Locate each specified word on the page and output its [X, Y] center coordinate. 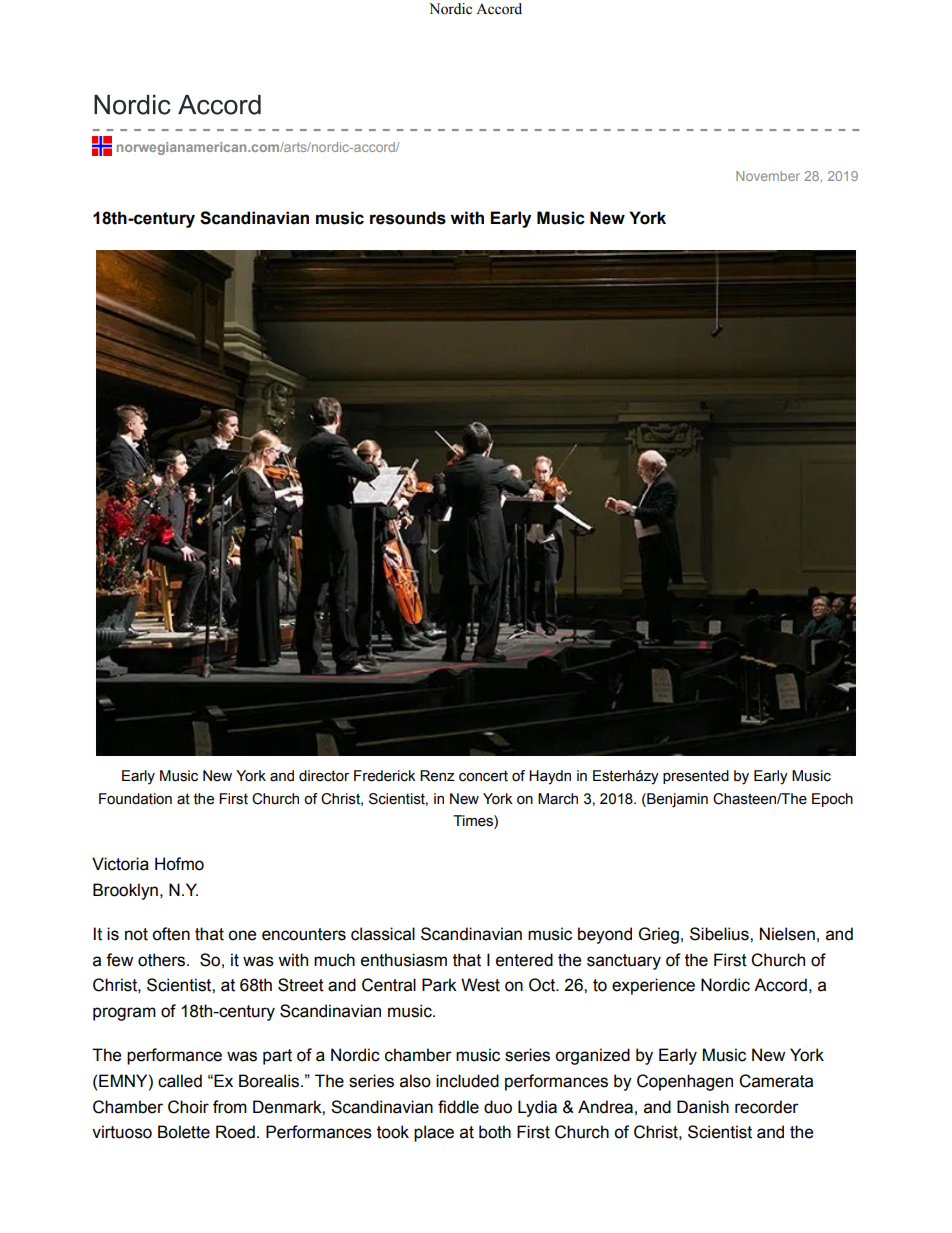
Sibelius [720, 934]
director [324, 776]
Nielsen [787, 934]
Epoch [832, 800]
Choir [188, 1107]
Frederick [385, 776]
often [171, 934]
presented [696, 777]
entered [524, 960]
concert [483, 776]
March [558, 799]
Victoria [120, 864]
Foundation [135, 799]
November [768, 176]
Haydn [550, 777]
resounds [408, 218]
